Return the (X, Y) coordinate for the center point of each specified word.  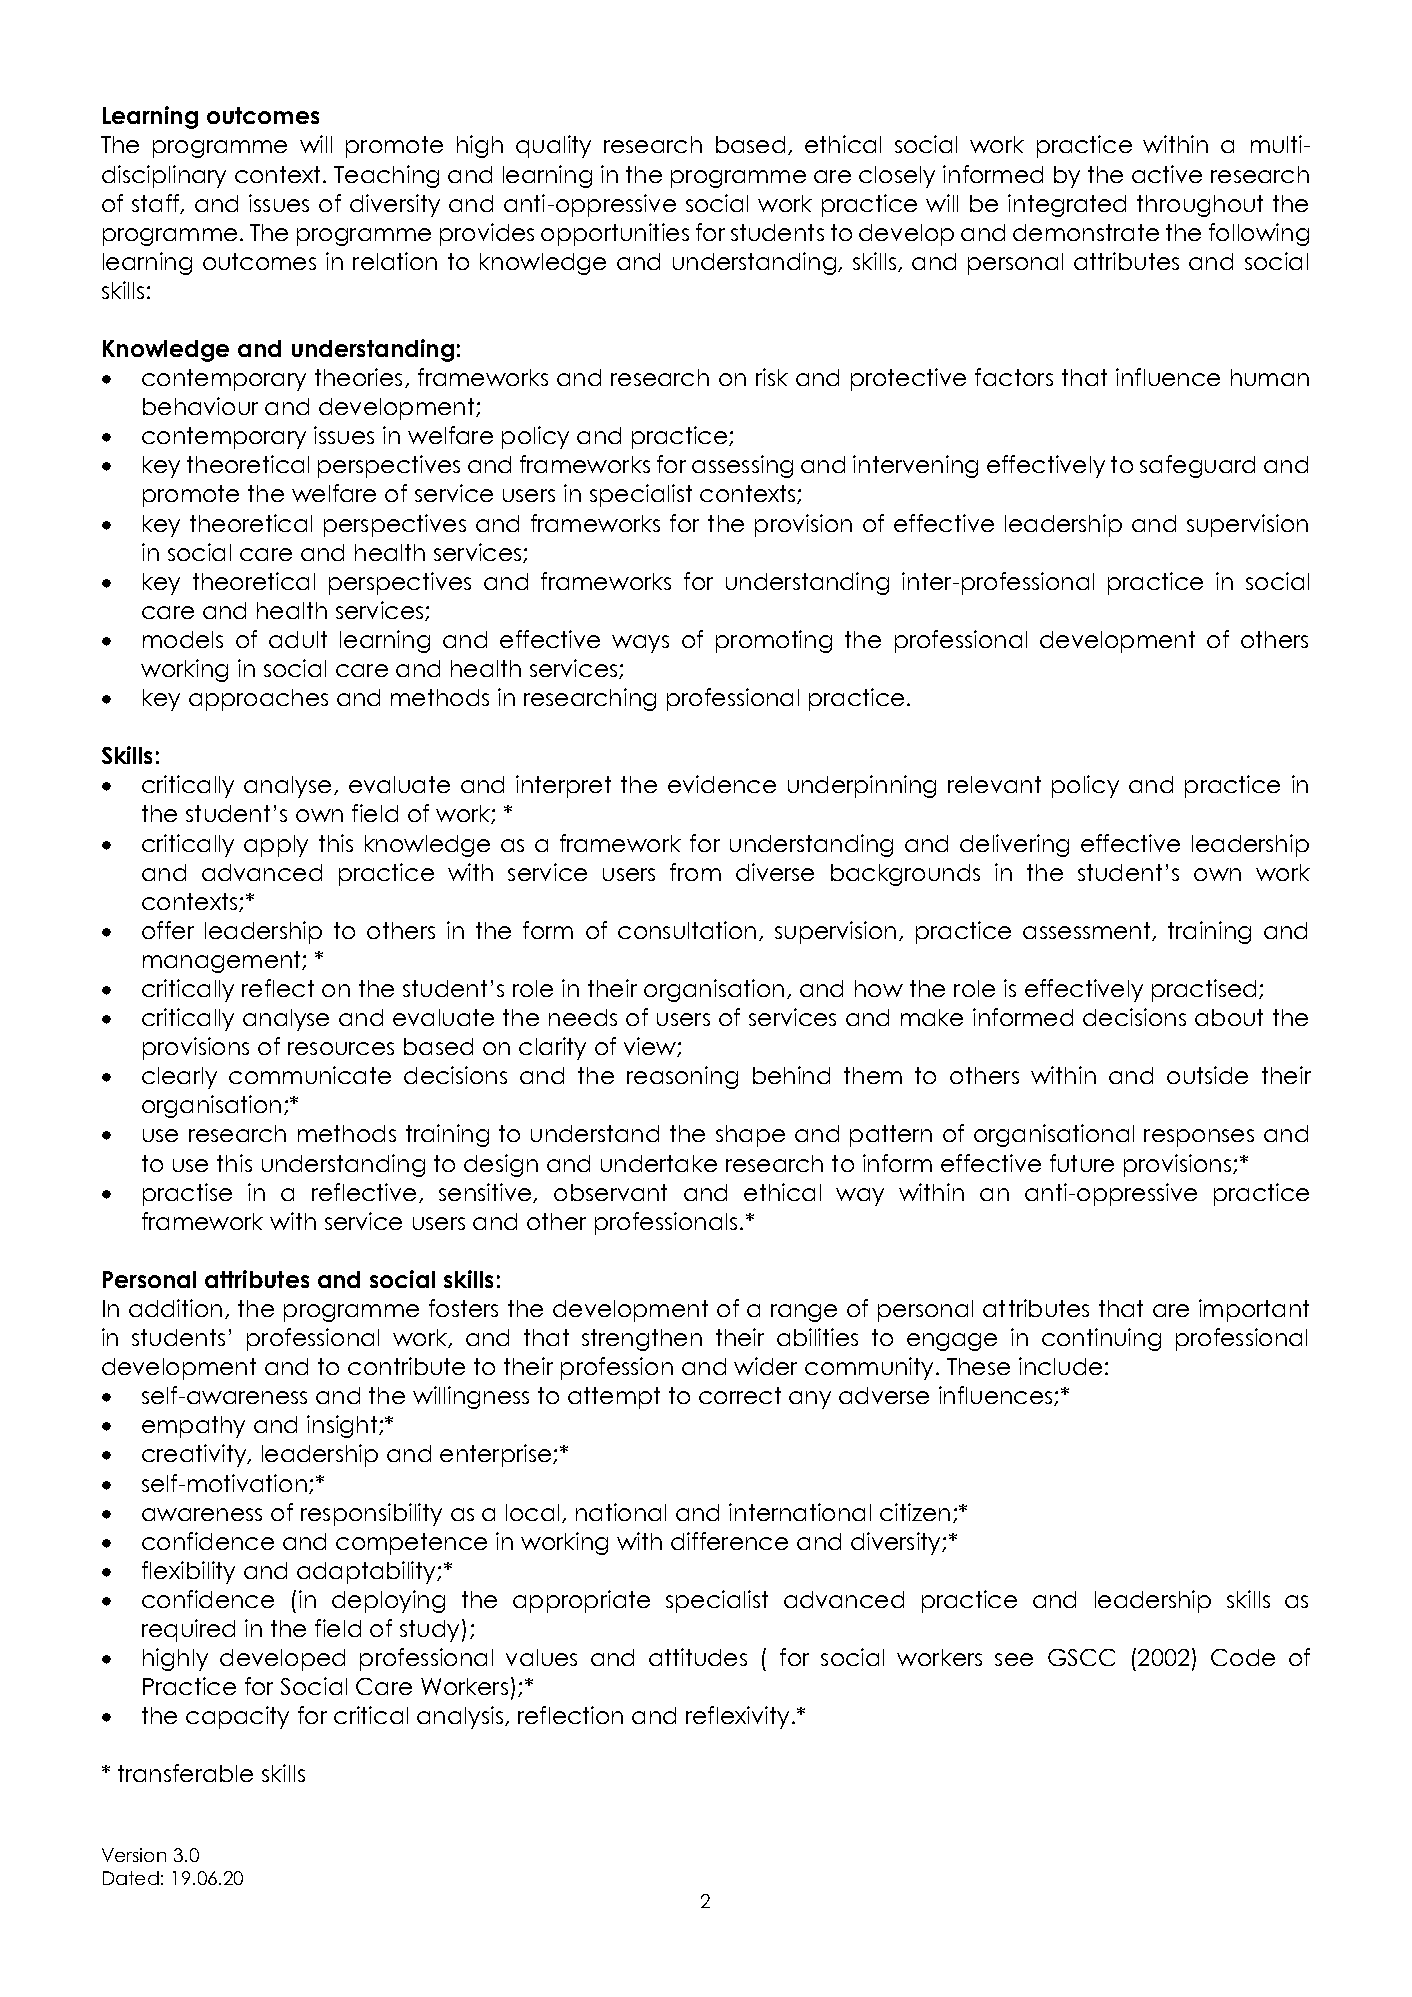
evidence (722, 784)
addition (175, 1308)
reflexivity (737, 1717)
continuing (1101, 1339)
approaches (258, 700)
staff (157, 204)
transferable (185, 1773)
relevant (994, 784)
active (1167, 174)
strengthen (642, 1340)
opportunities (615, 234)
